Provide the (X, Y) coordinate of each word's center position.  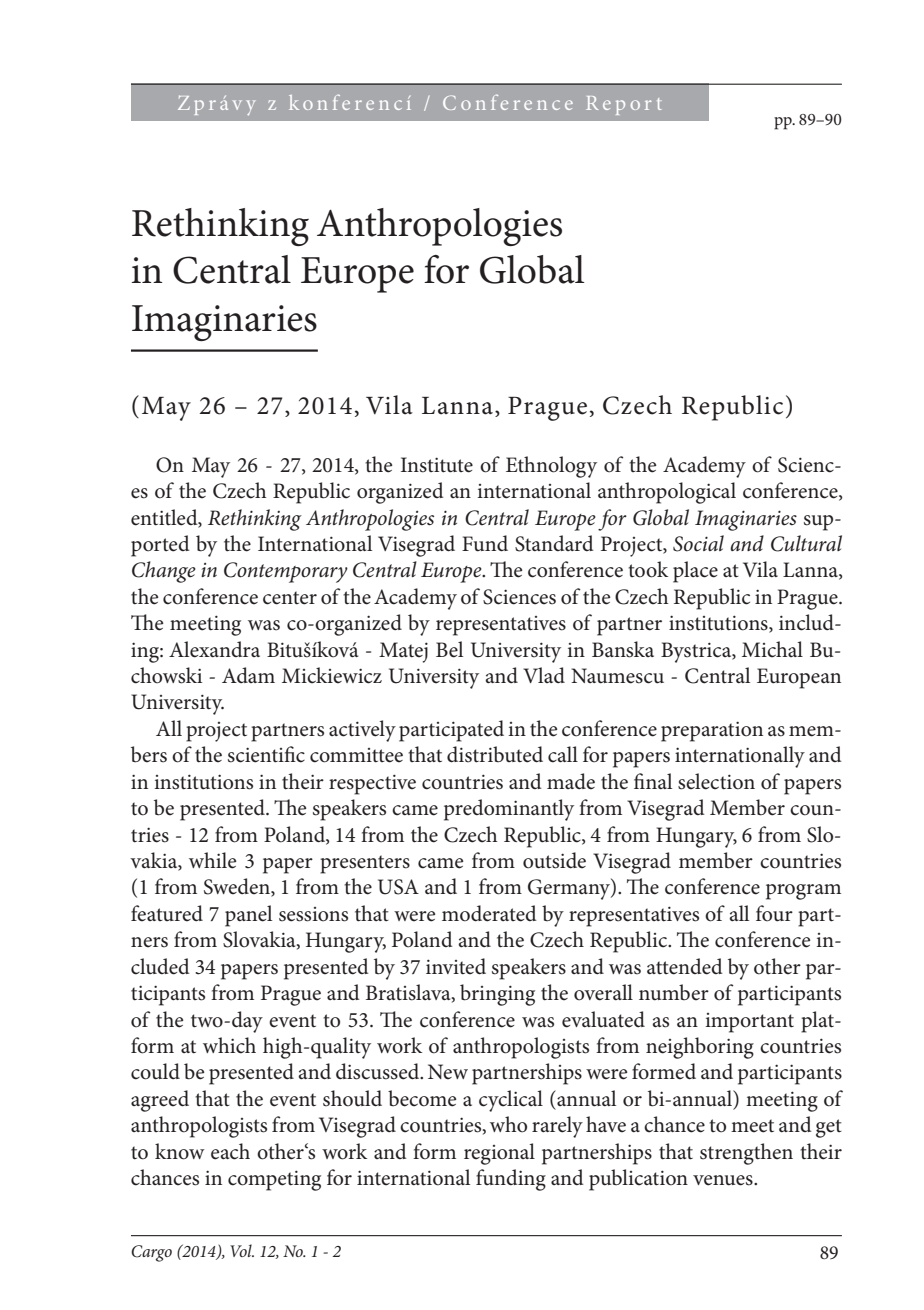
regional (499, 1154)
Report (624, 105)
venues (724, 1180)
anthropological (667, 493)
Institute (437, 465)
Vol (242, 1250)
